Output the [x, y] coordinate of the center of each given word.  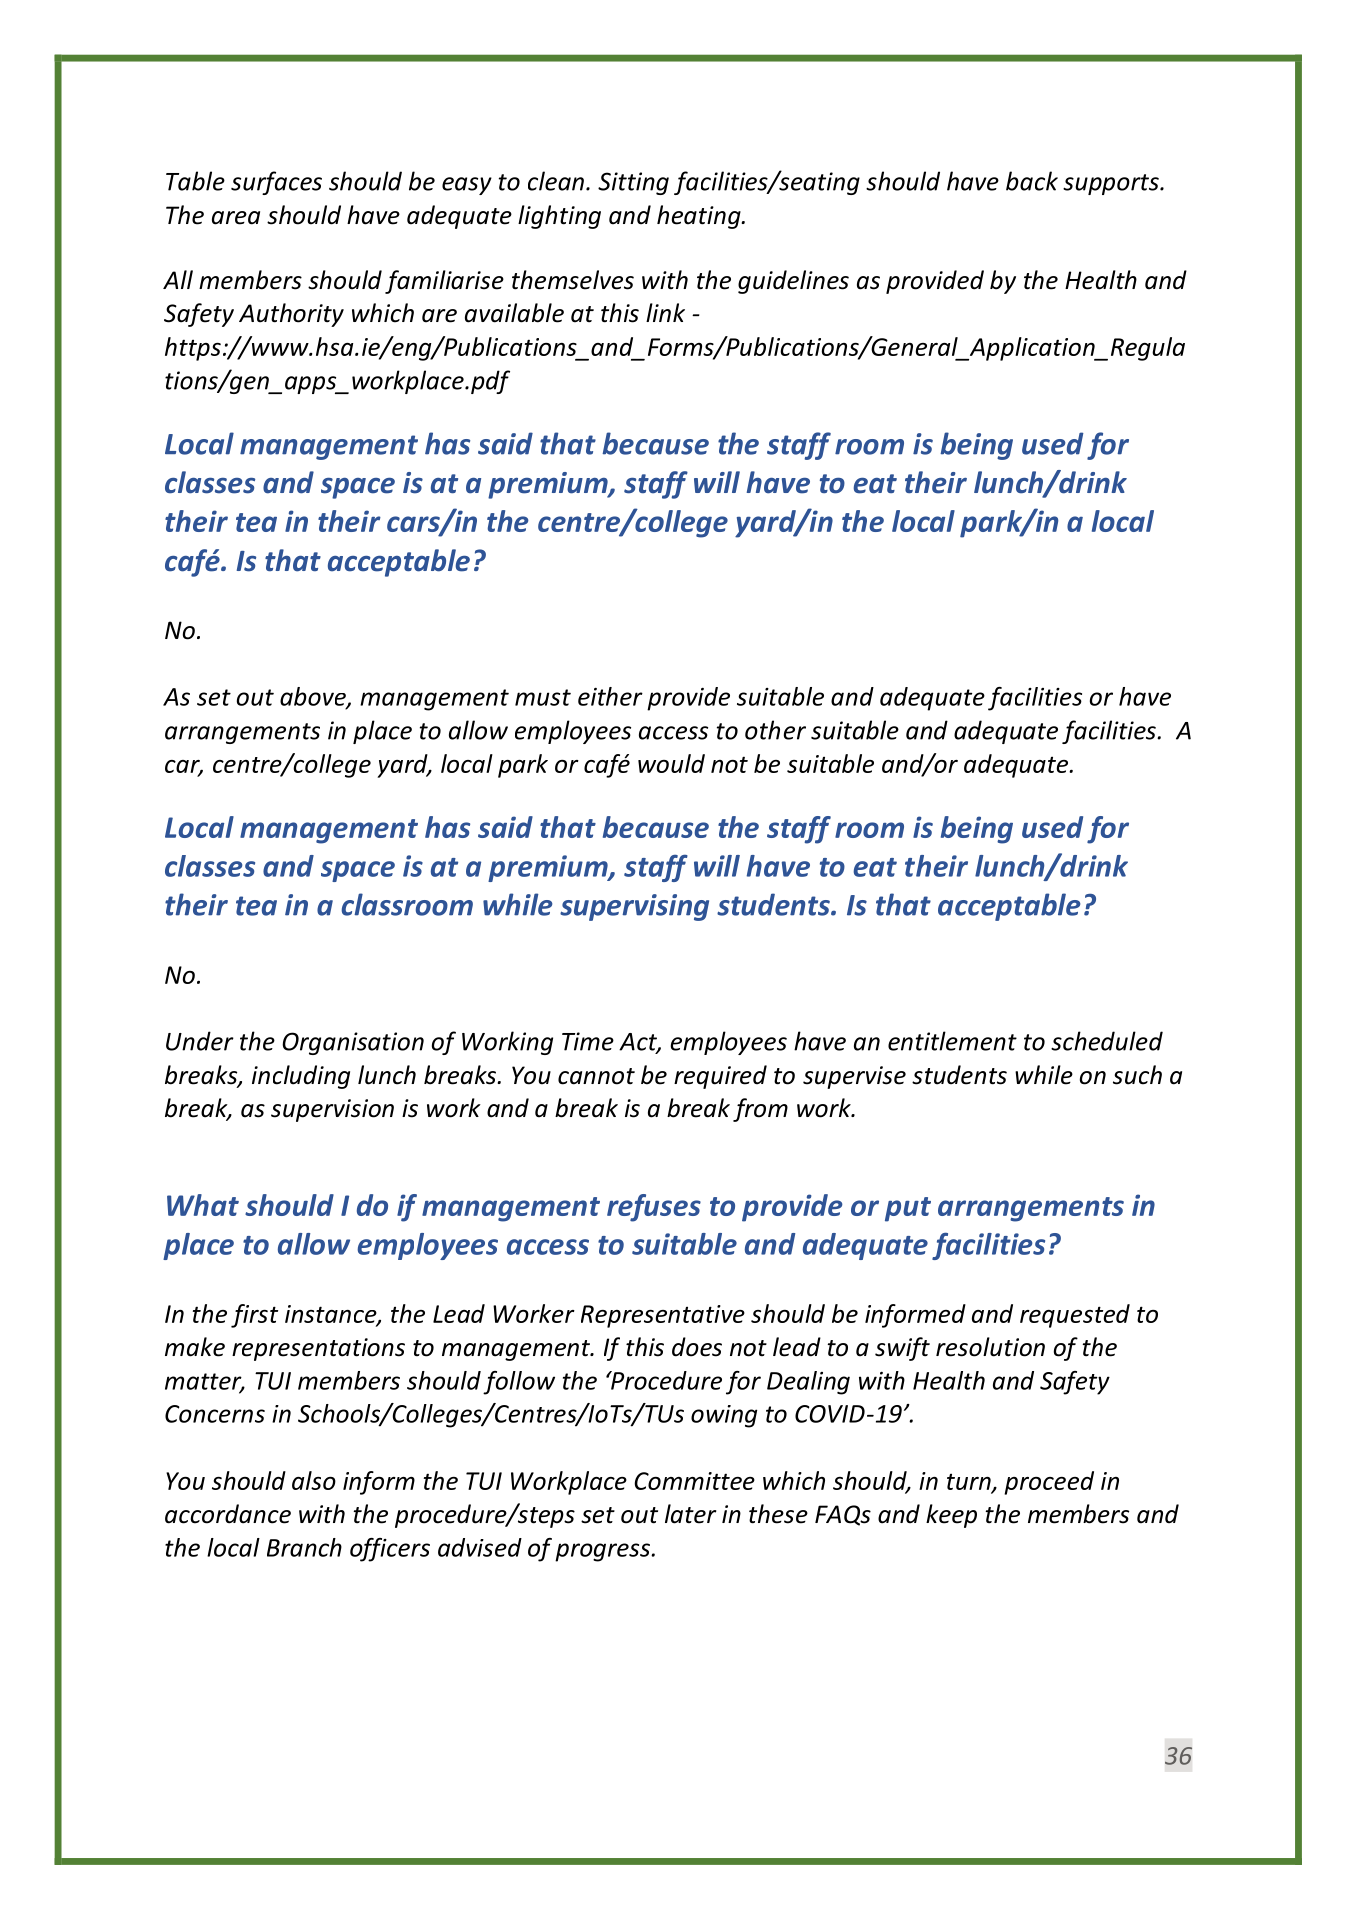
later [690, 1514]
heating [700, 217]
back [1032, 181]
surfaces [276, 183]
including [301, 1077]
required [720, 1077]
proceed [1049, 1483]
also [314, 1480]
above [314, 697]
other [775, 730]
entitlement [952, 1041]
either [610, 696]
